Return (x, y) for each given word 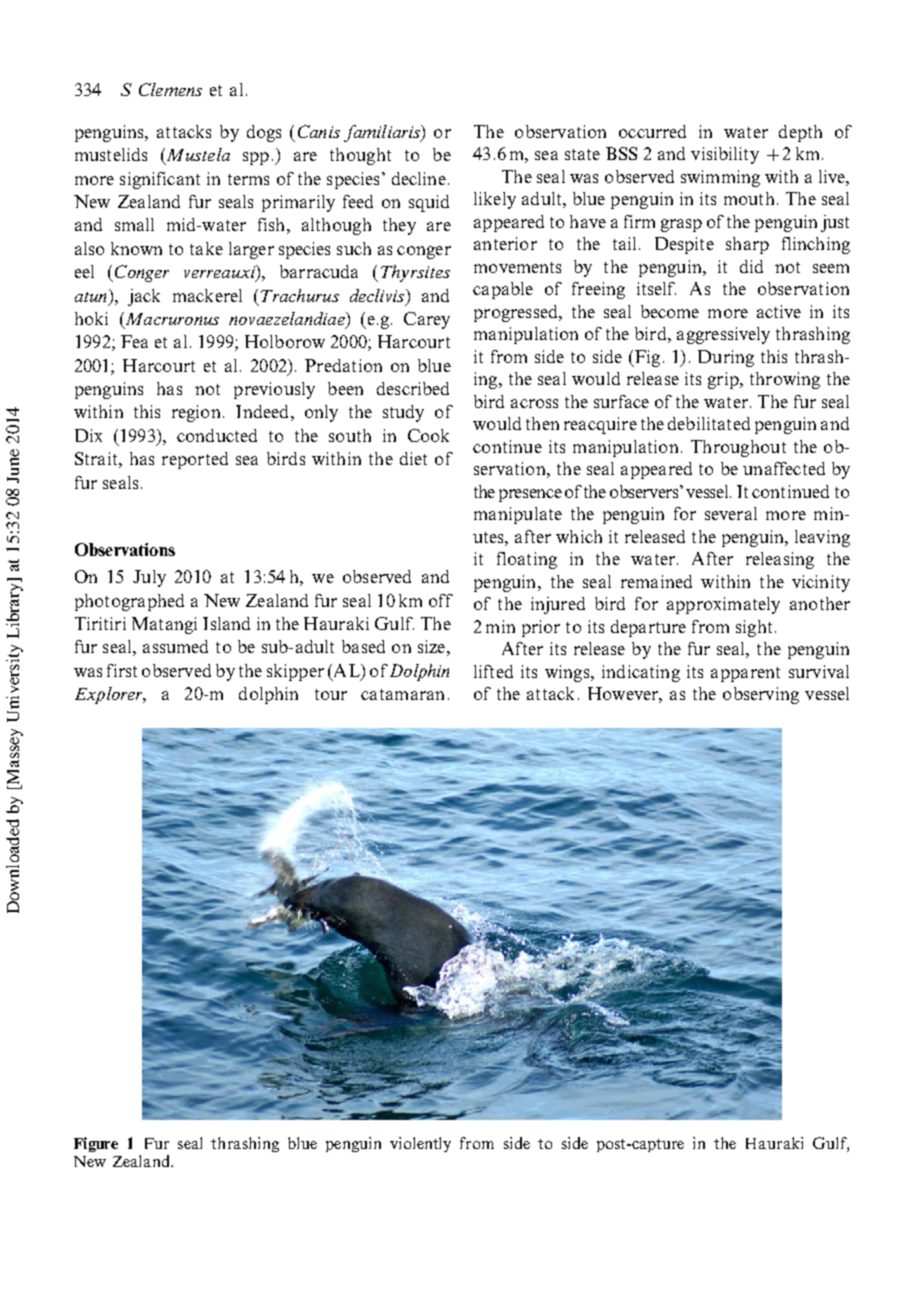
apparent (745, 674)
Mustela (197, 156)
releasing (780, 560)
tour (331, 694)
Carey (427, 320)
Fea (134, 341)
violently (420, 1144)
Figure (96, 1144)
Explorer (110, 695)
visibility (725, 155)
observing (761, 695)
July (149, 578)
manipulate (518, 515)
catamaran (402, 694)
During (726, 358)
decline (419, 178)
